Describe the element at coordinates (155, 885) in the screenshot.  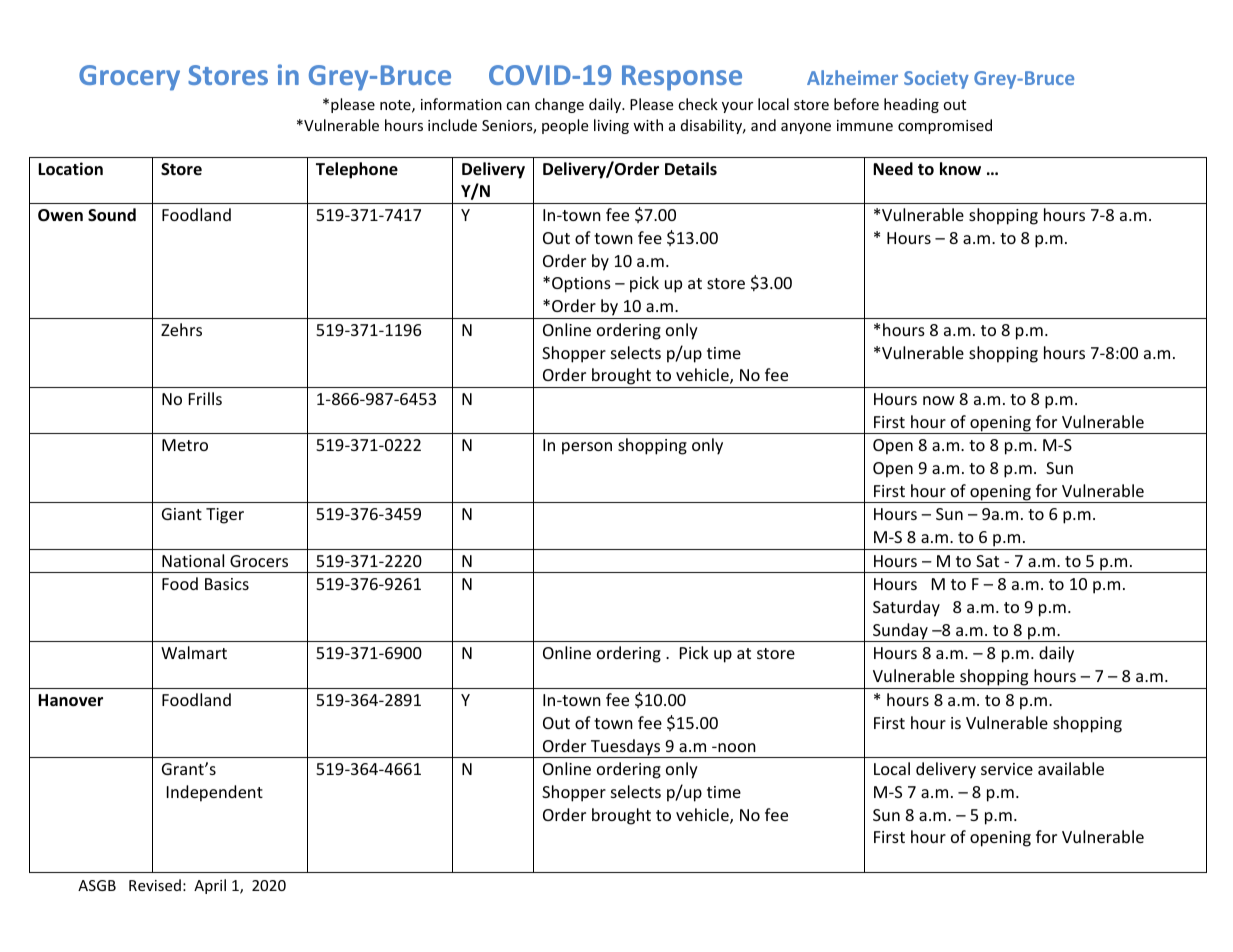
I see `Revised` at that location.
